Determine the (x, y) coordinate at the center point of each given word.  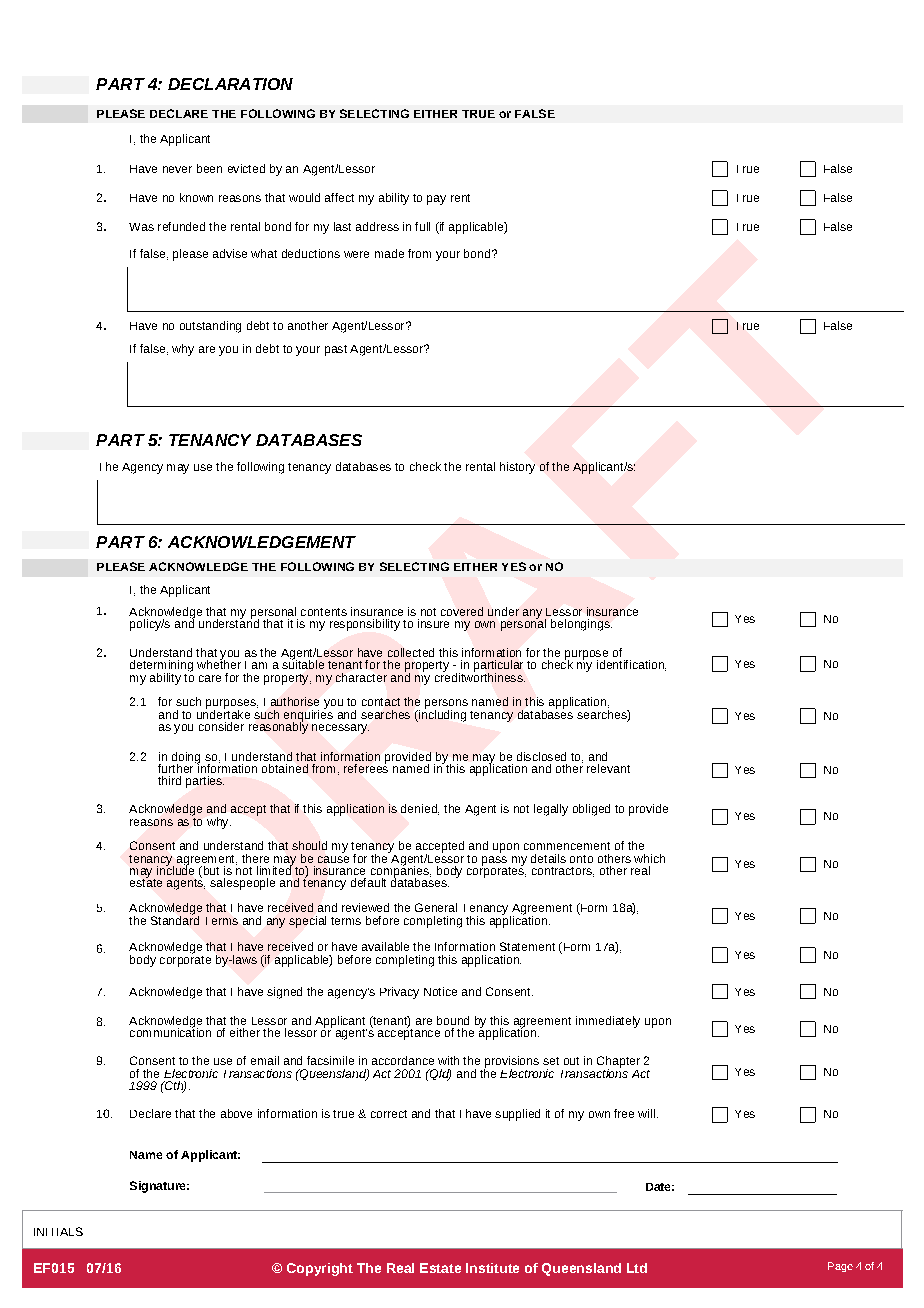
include (175, 869)
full (422, 226)
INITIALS (58, 1231)
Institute (492, 1268)
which (649, 858)
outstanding (210, 327)
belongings (581, 625)
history (517, 468)
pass (494, 861)
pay (436, 200)
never (177, 169)
